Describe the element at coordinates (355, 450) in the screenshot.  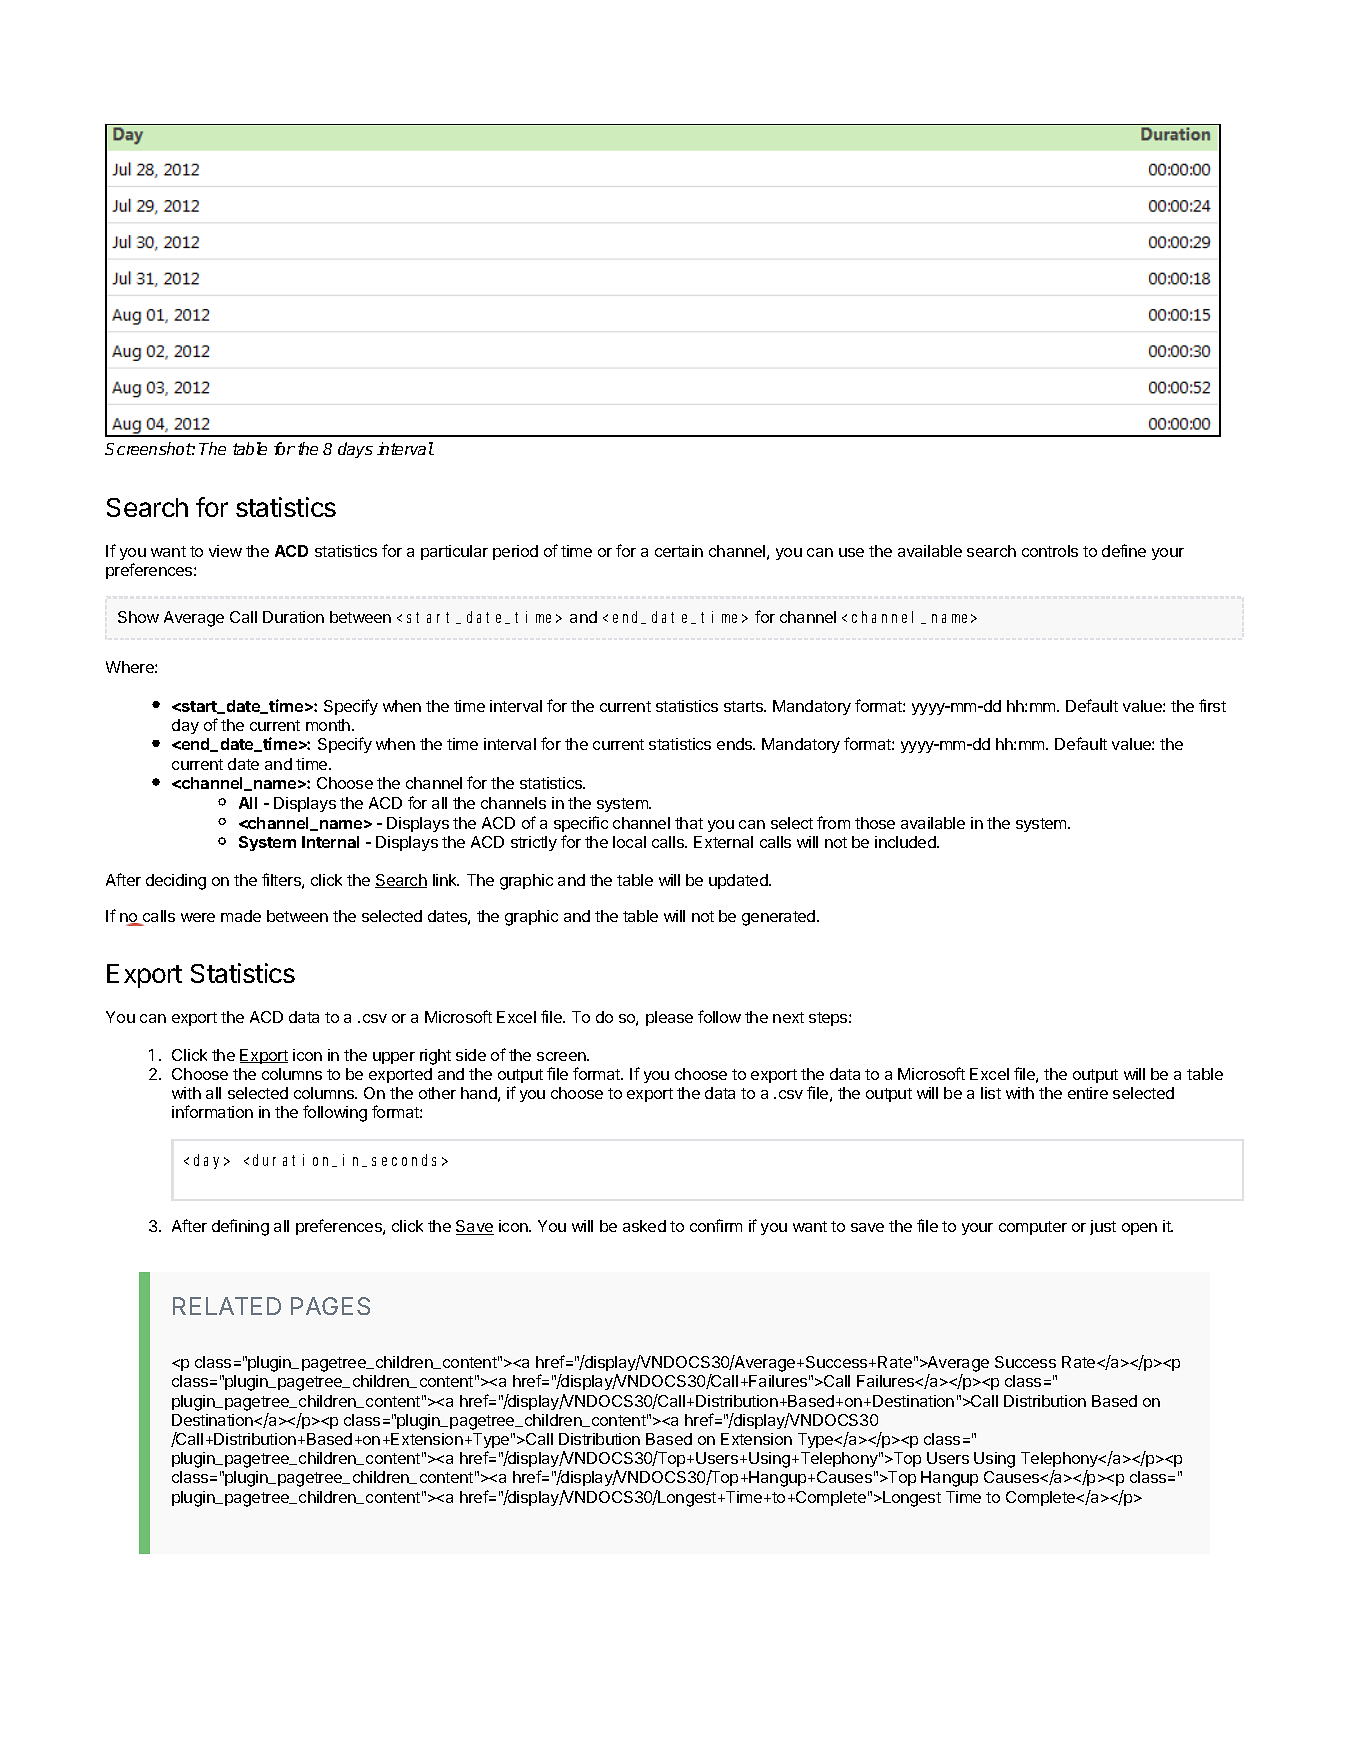
I see `days` at that location.
